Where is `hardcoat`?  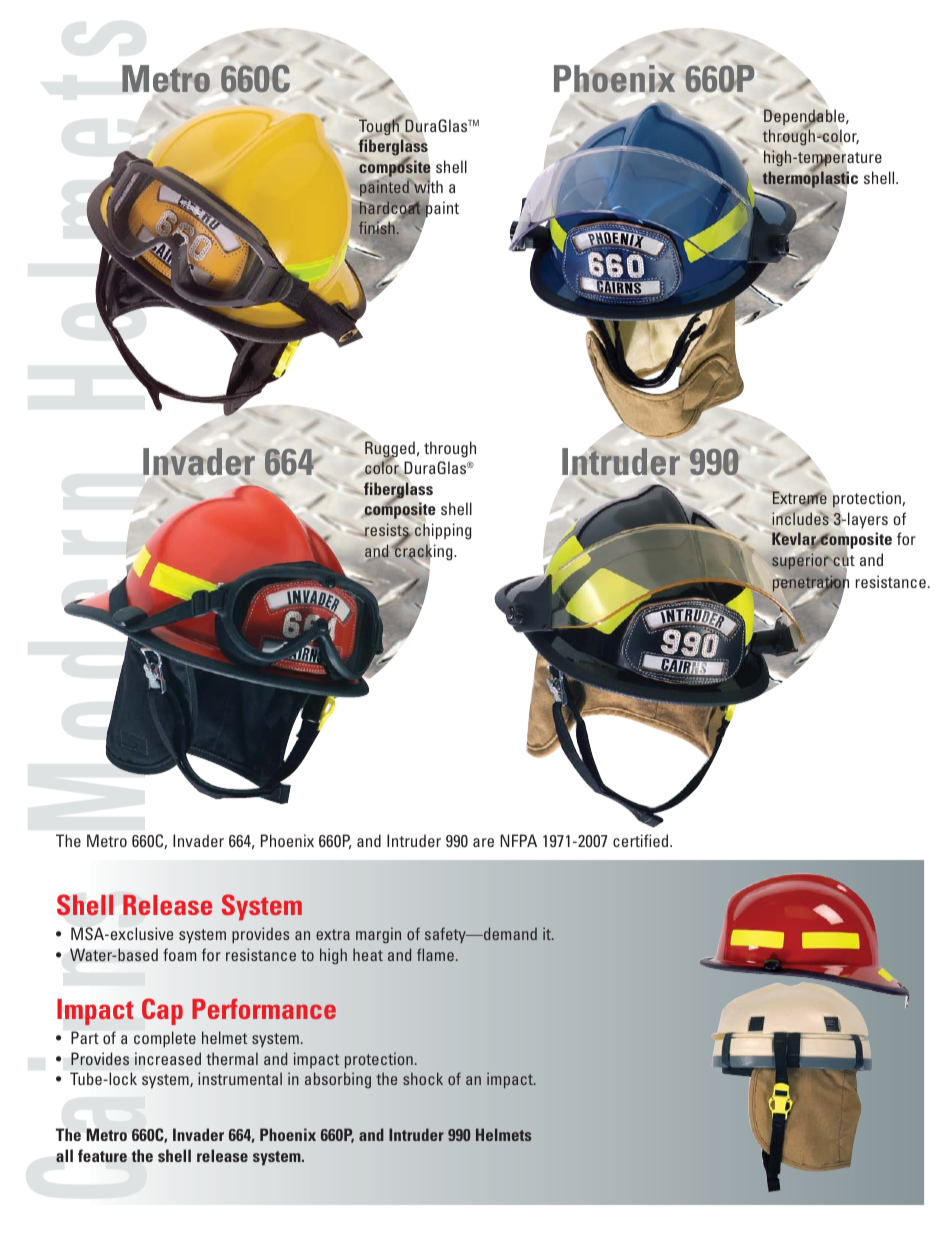
hardcoat is located at coordinates (390, 208).
